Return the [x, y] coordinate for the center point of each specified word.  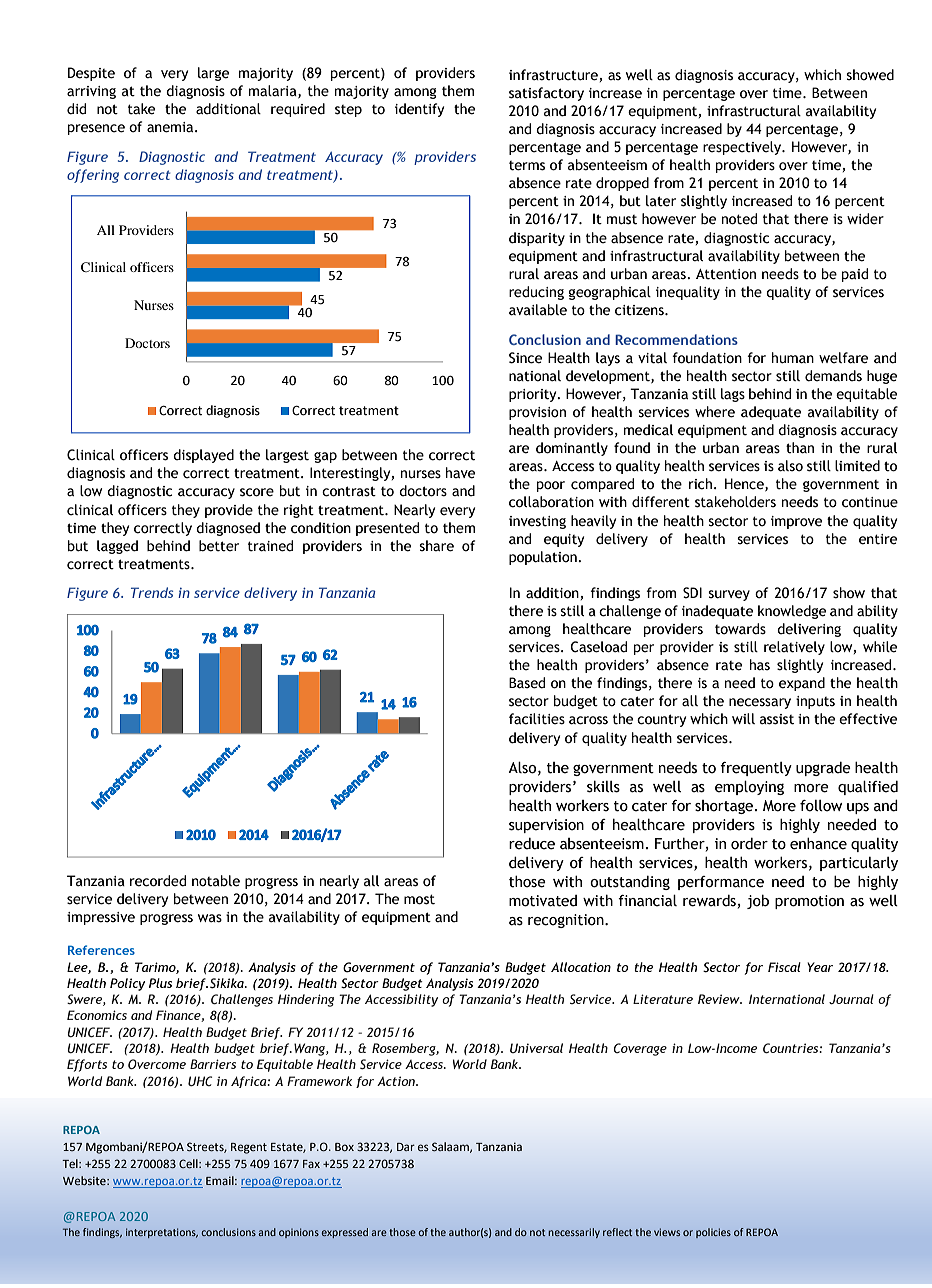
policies [713, 1233]
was [210, 918]
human [793, 358]
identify [419, 110]
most [419, 899]
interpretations [162, 1233]
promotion [809, 902]
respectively [743, 148]
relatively [794, 648]
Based [527, 683]
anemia [171, 127]
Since [525, 358]
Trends [152, 592]
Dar [406, 1147]
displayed [203, 456]
